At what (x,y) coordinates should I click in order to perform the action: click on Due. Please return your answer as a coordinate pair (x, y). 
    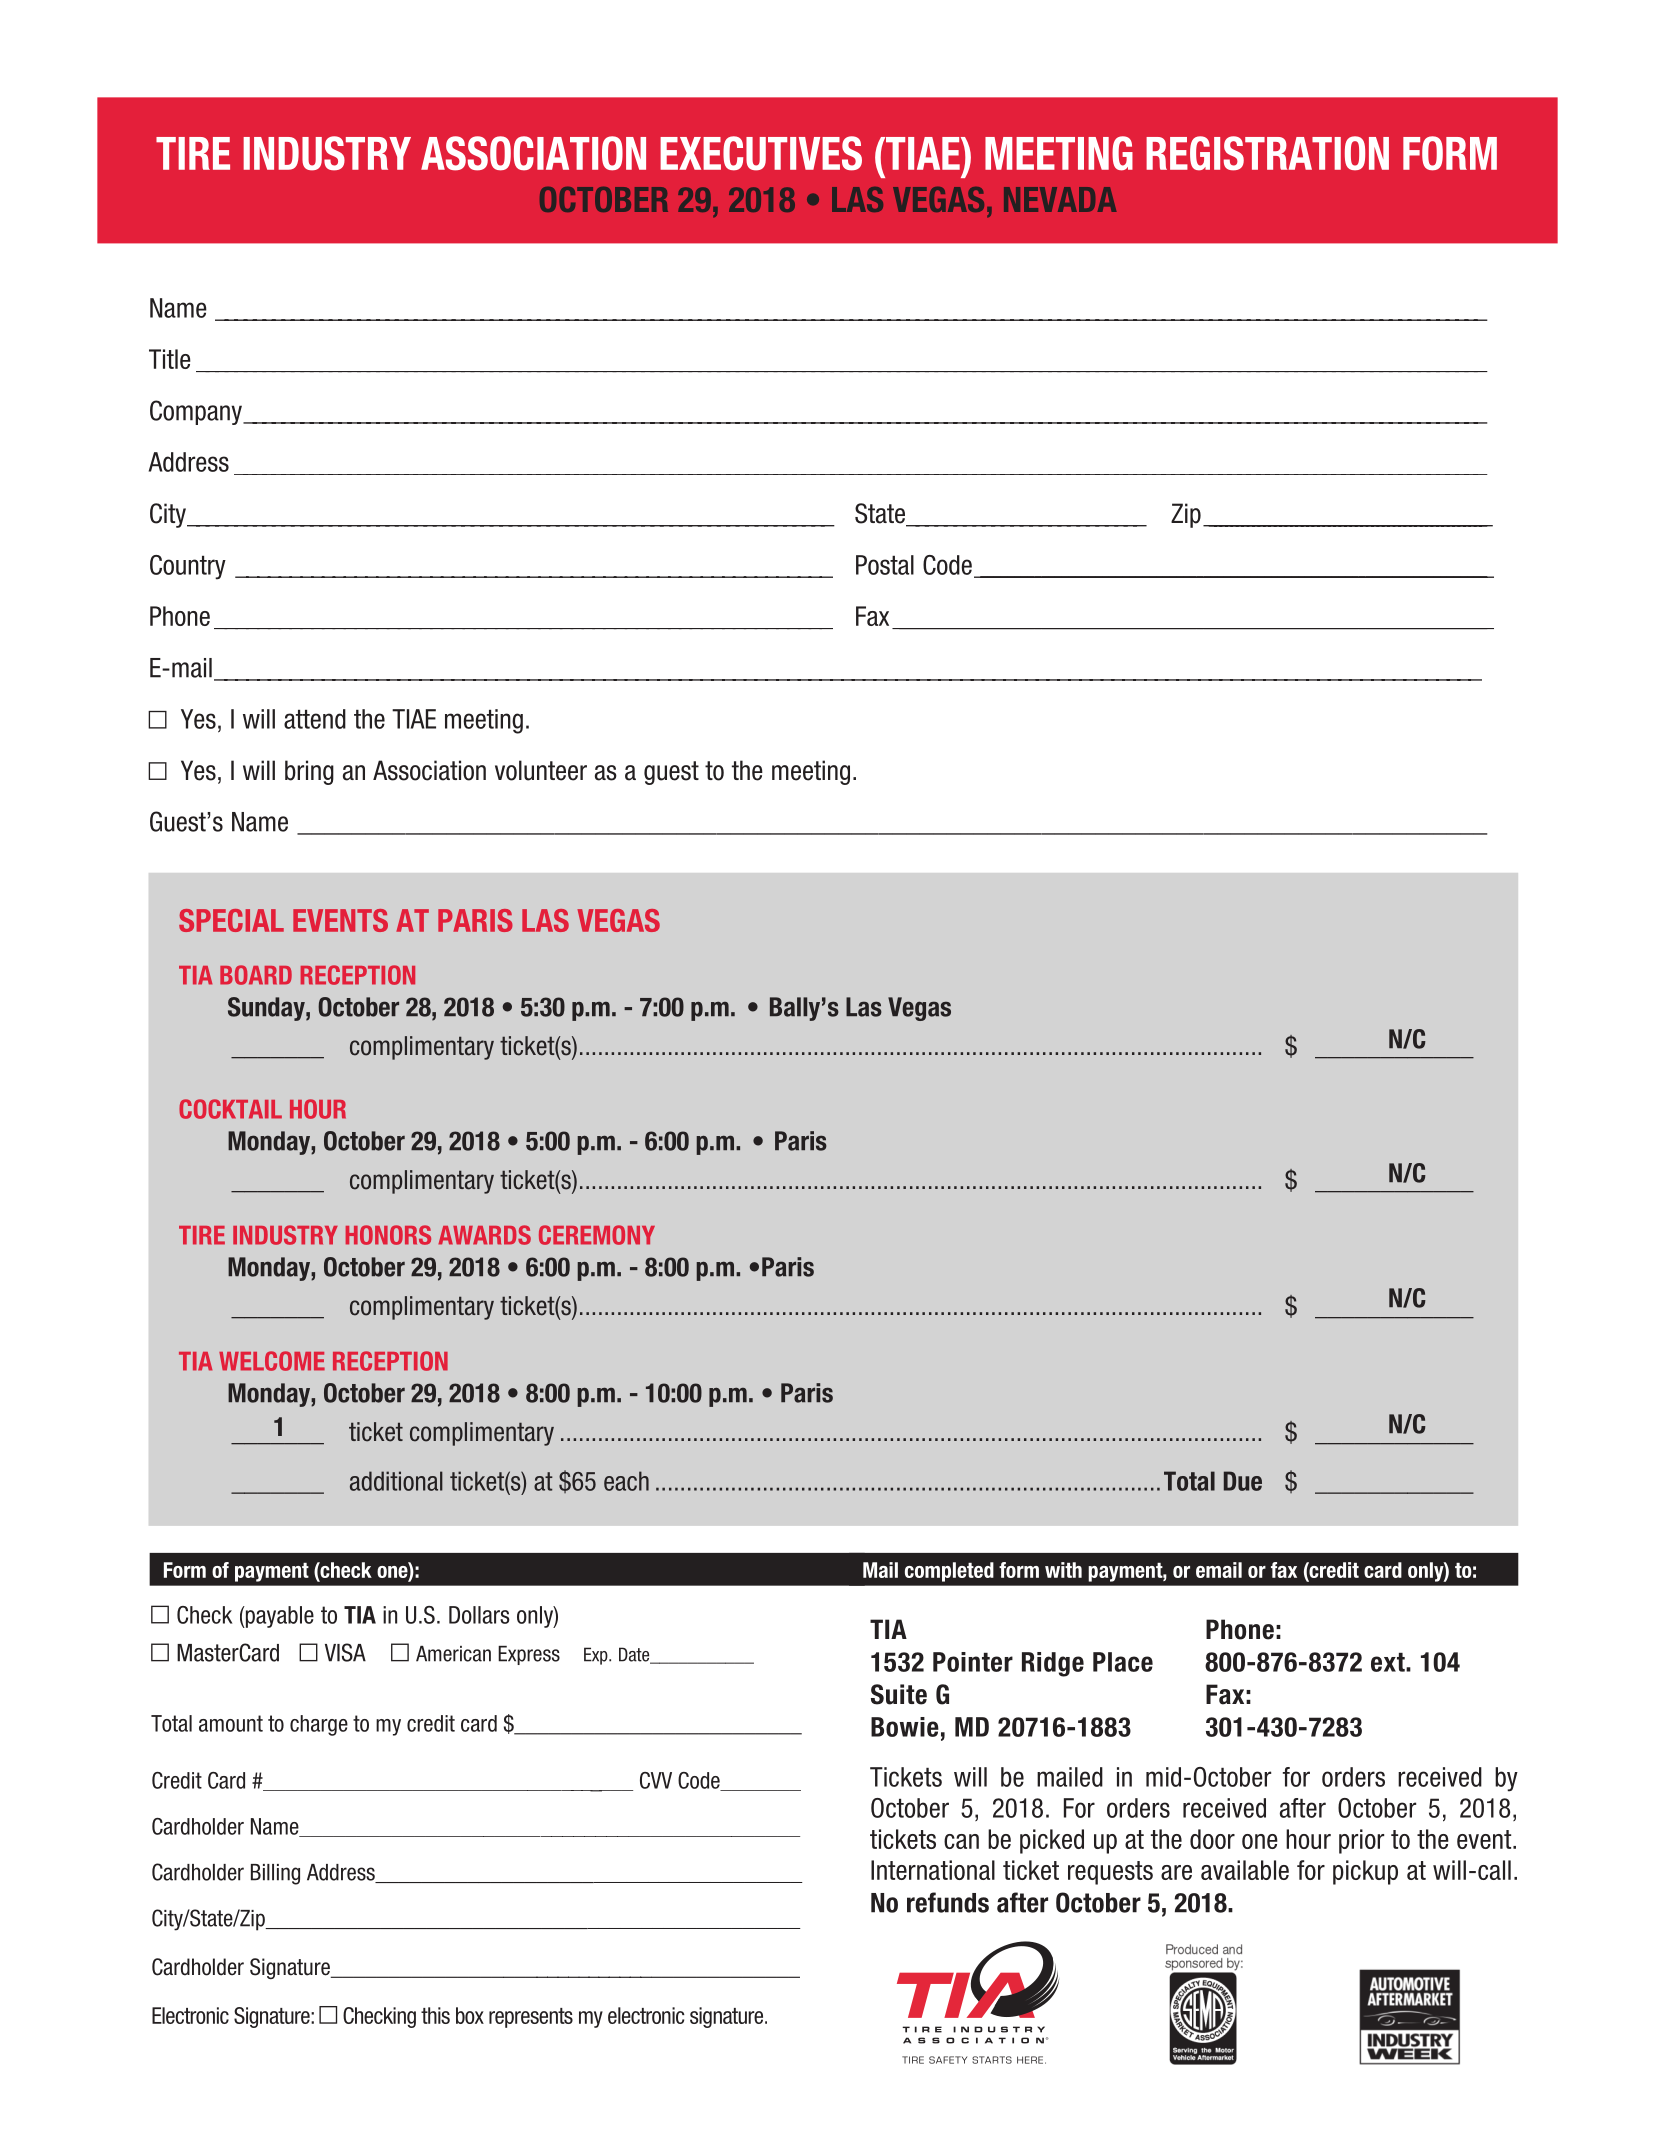
    Looking at the image, I should click on (1243, 1481).
